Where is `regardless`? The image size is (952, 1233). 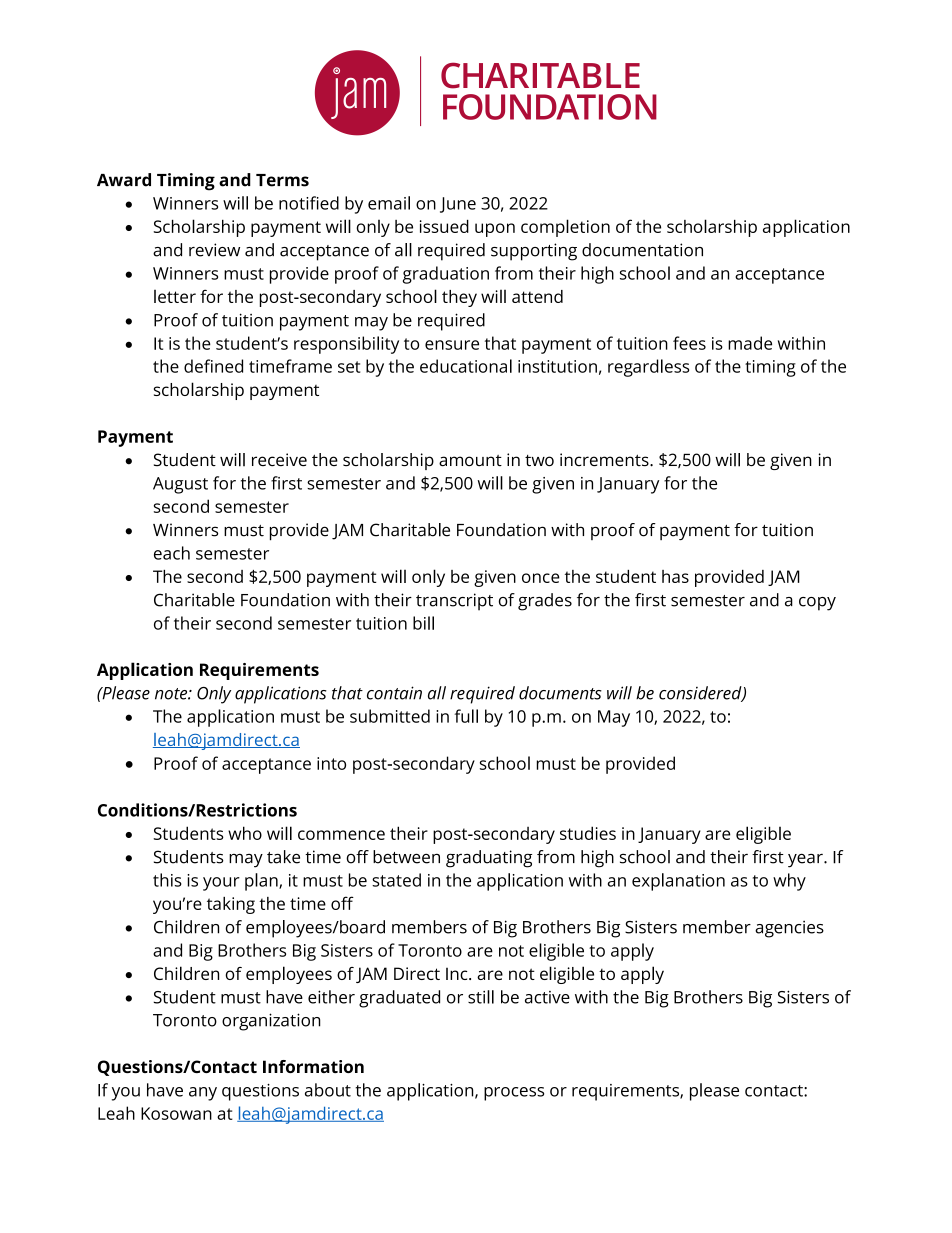 regardless is located at coordinates (648, 368).
